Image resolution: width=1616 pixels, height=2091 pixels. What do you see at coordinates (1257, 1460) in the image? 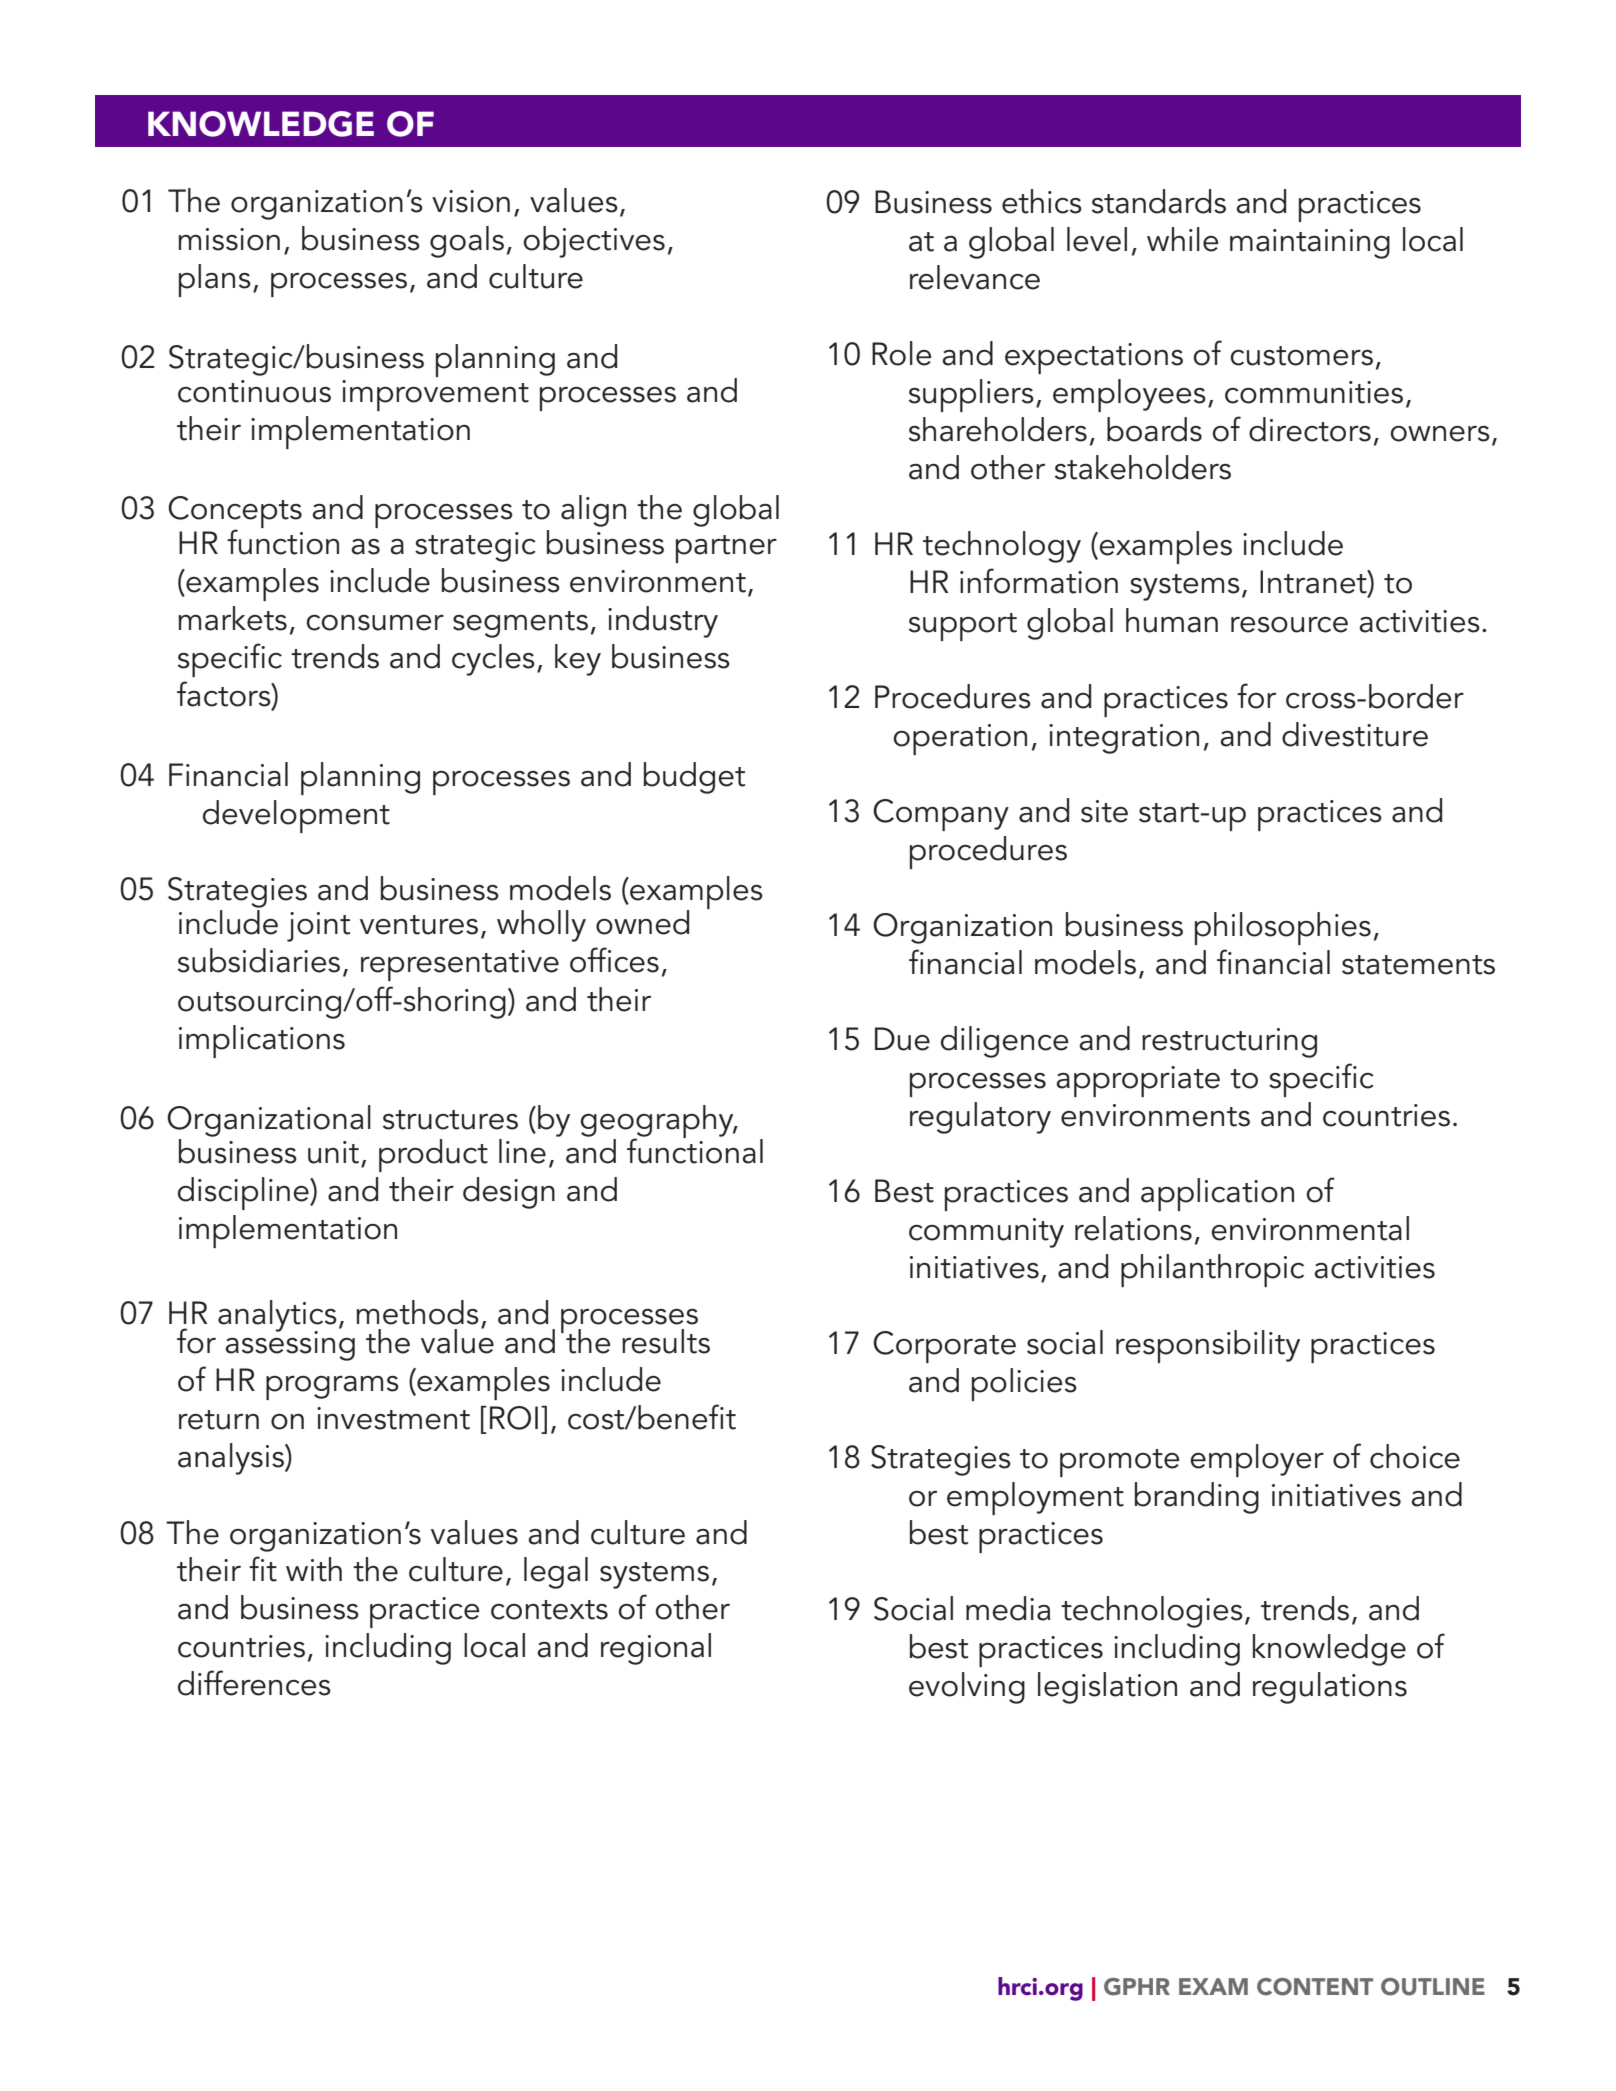
I see `employer` at bounding box center [1257, 1460].
